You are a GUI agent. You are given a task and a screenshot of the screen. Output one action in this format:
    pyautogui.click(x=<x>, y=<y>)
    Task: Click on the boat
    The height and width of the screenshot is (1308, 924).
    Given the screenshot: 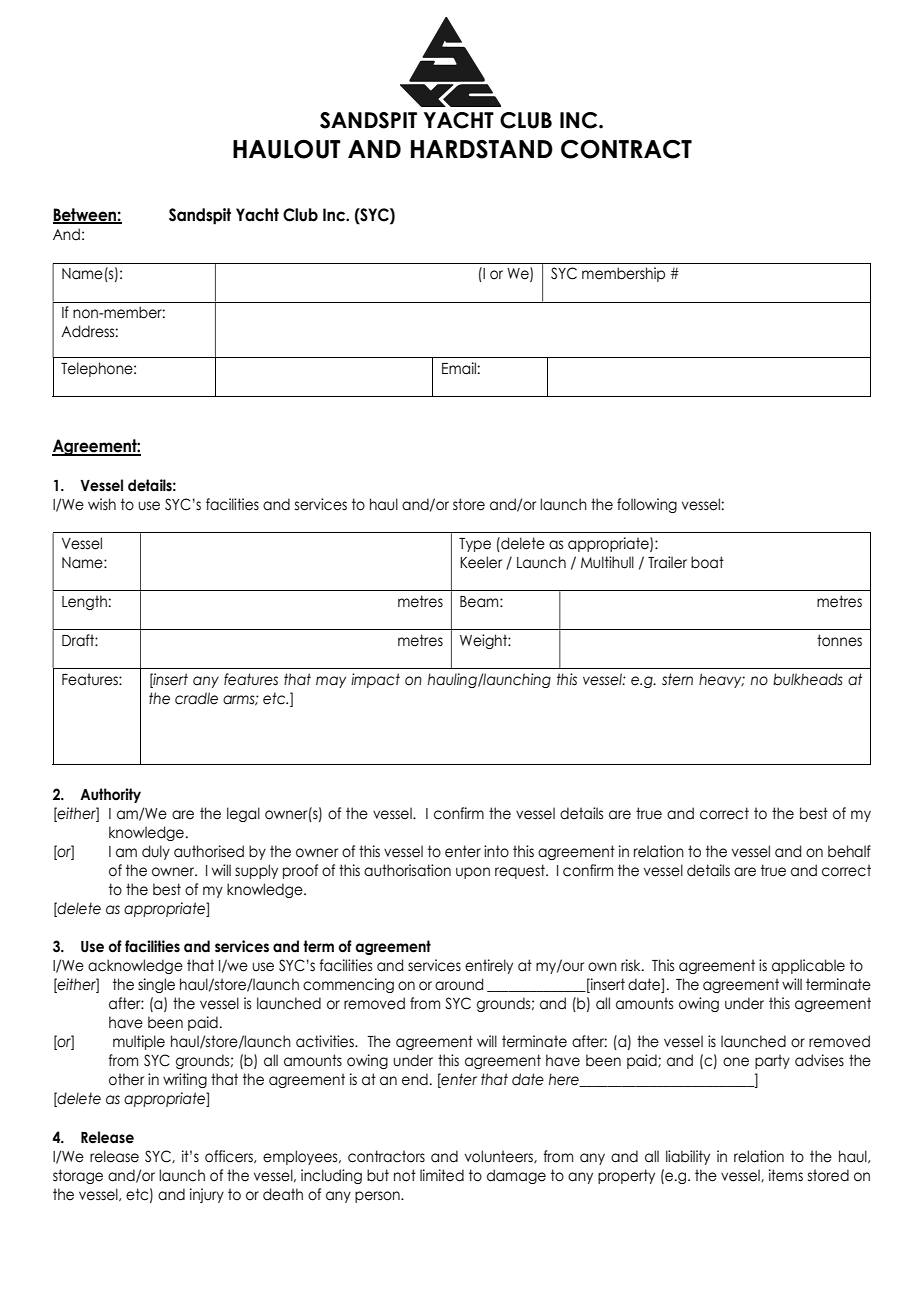 What is the action you would take?
    pyautogui.click(x=707, y=562)
